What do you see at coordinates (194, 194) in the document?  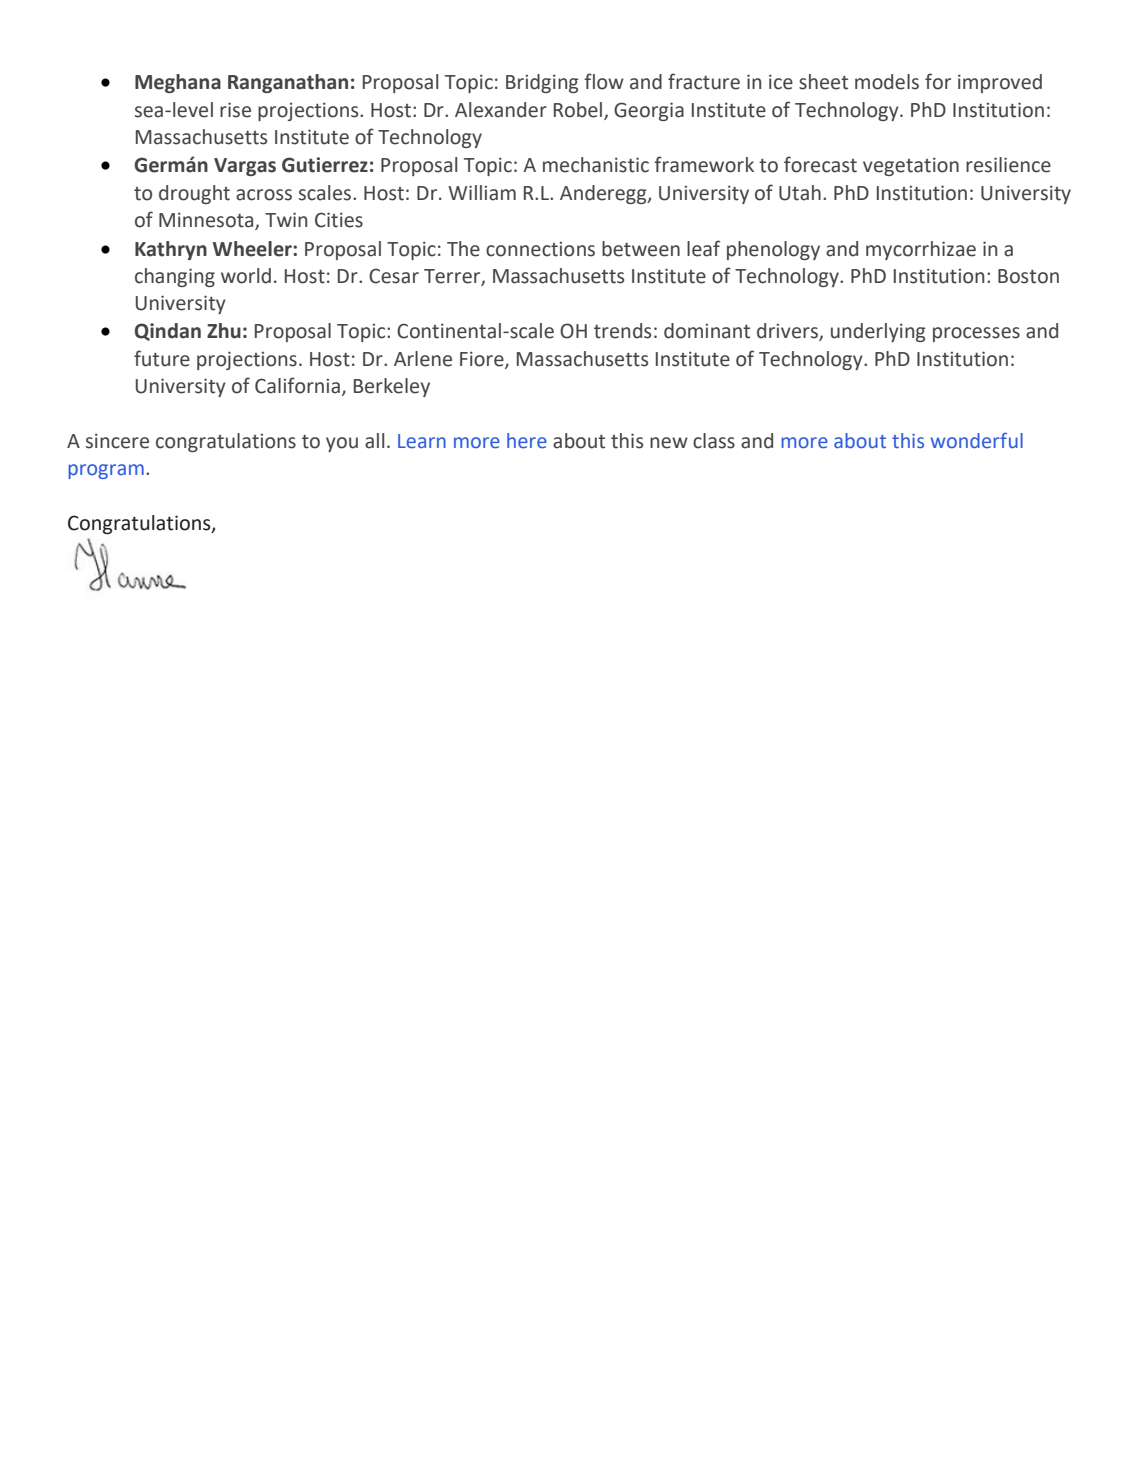 I see `drought` at bounding box center [194, 194].
